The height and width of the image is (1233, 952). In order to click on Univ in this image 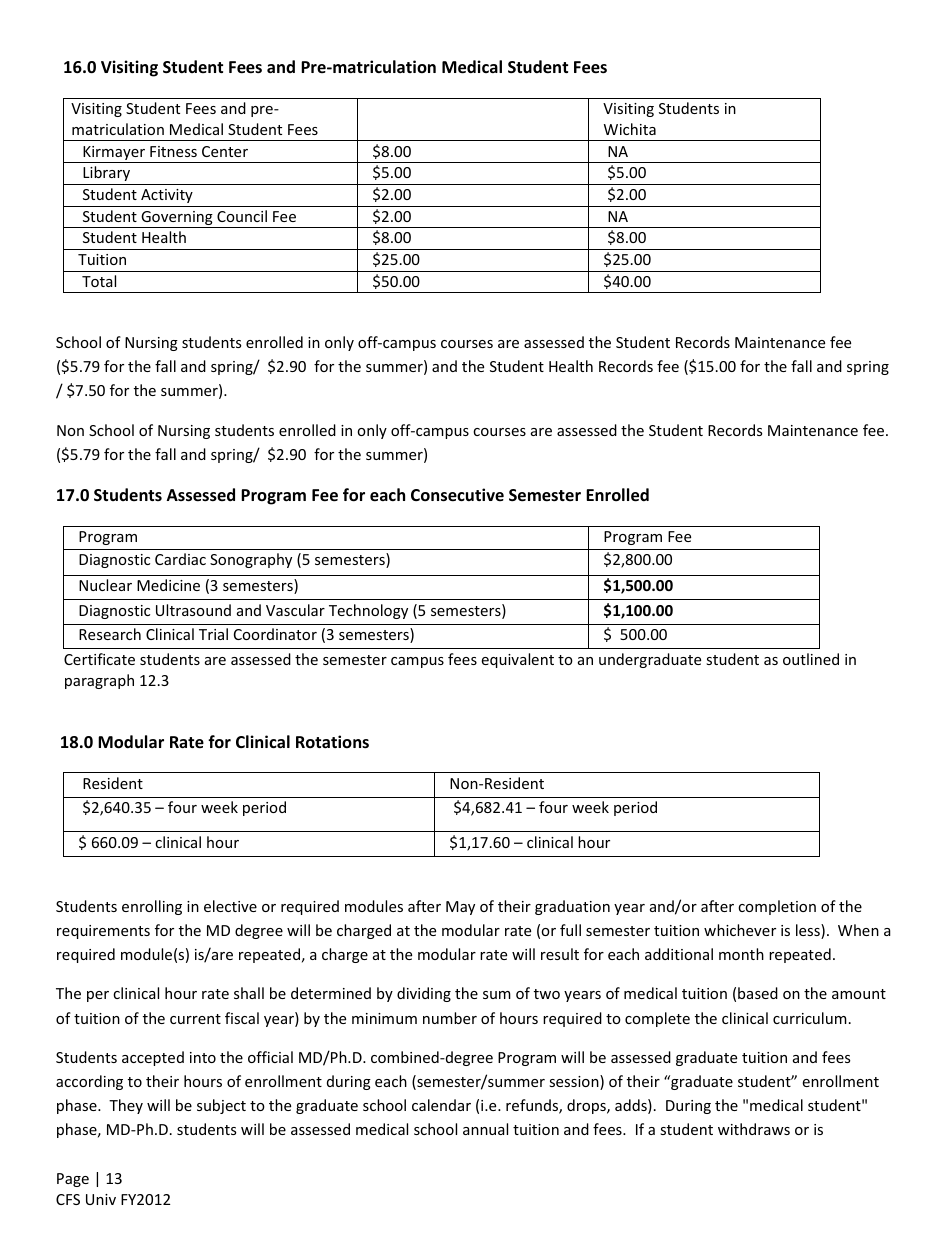, I will do `click(101, 1199)`.
